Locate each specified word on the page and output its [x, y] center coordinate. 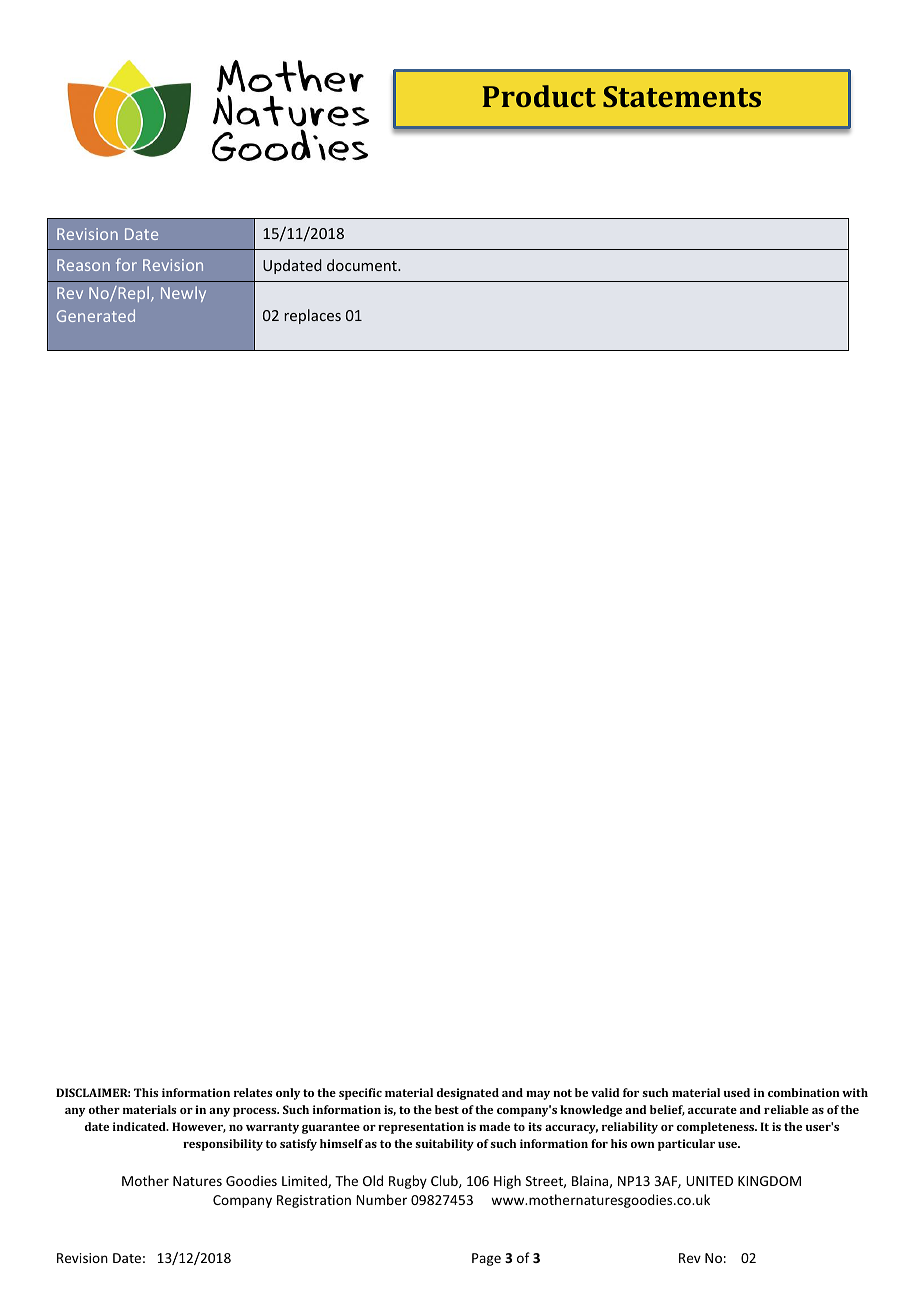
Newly [183, 294]
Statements [682, 96]
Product [539, 96]
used [737, 1092]
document [363, 265]
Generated [96, 315]
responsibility [223, 1145]
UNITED [709, 1181]
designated [468, 1094]
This [146, 1092]
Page [486, 1259]
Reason [83, 265]
